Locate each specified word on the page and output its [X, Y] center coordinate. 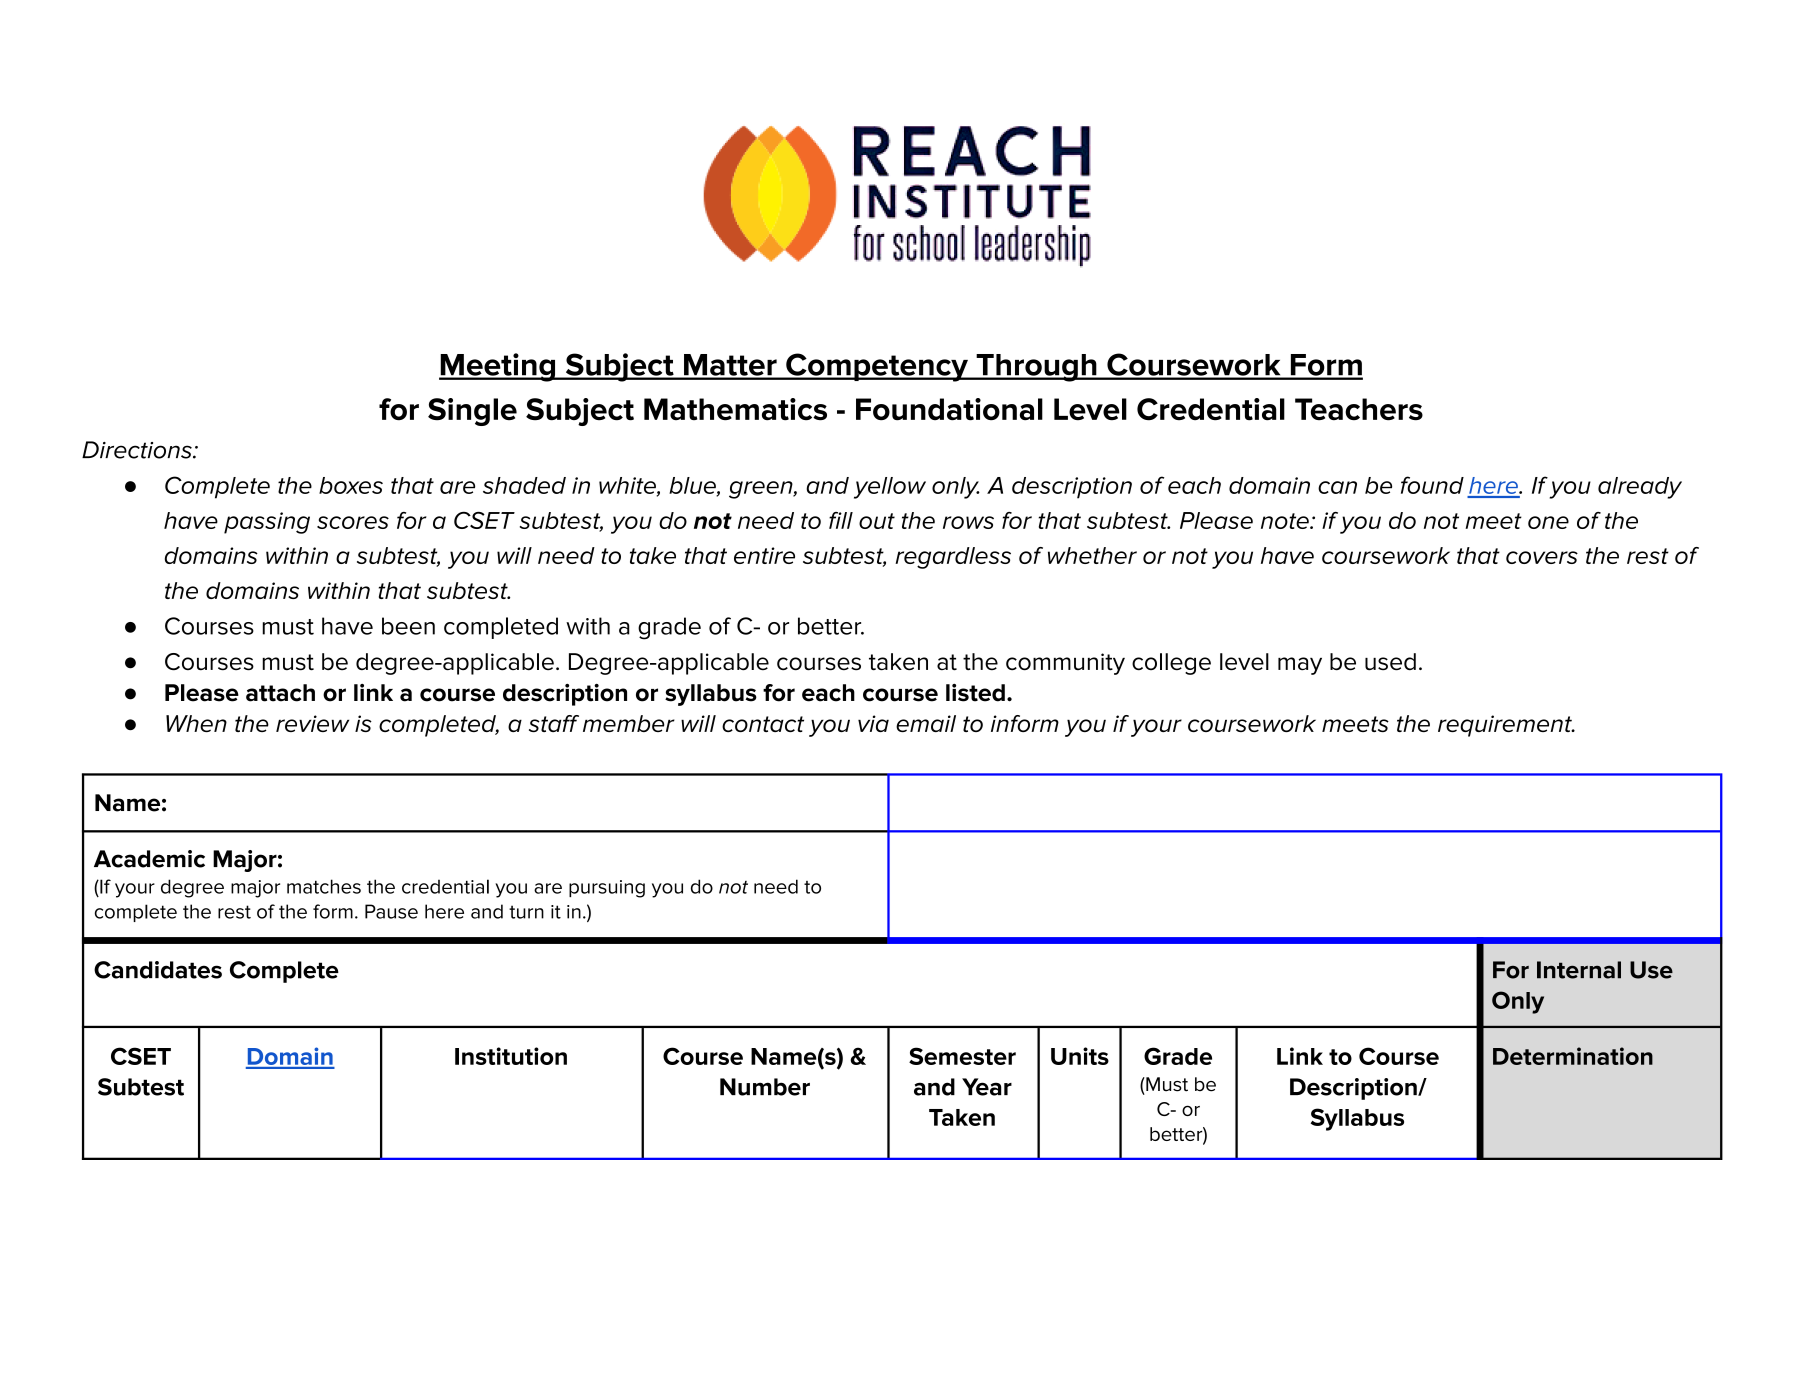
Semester [962, 1056]
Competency [877, 367]
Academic [149, 859]
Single [472, 412]
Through [1036, 368]
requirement [1506, 726]
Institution [511, 1056]
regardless [953, 558]
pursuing [607, 889]
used [1390, 662]
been [408, 626]
